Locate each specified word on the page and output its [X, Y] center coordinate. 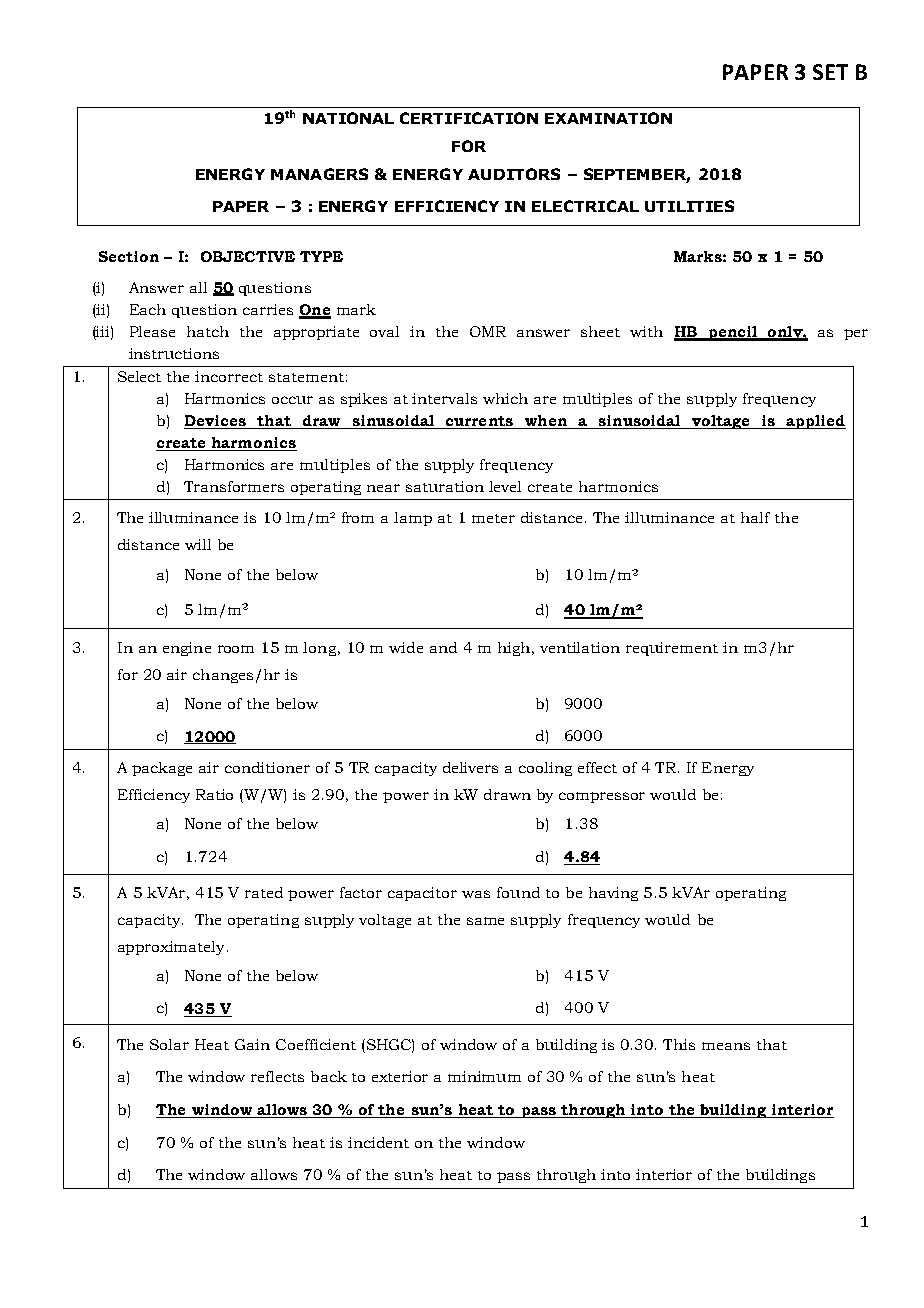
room [236, 649]
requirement [672, 649]
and [443, 647]
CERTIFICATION [469, 118]
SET [830, 72]
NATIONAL [348, 118]
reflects [277, 1076]
